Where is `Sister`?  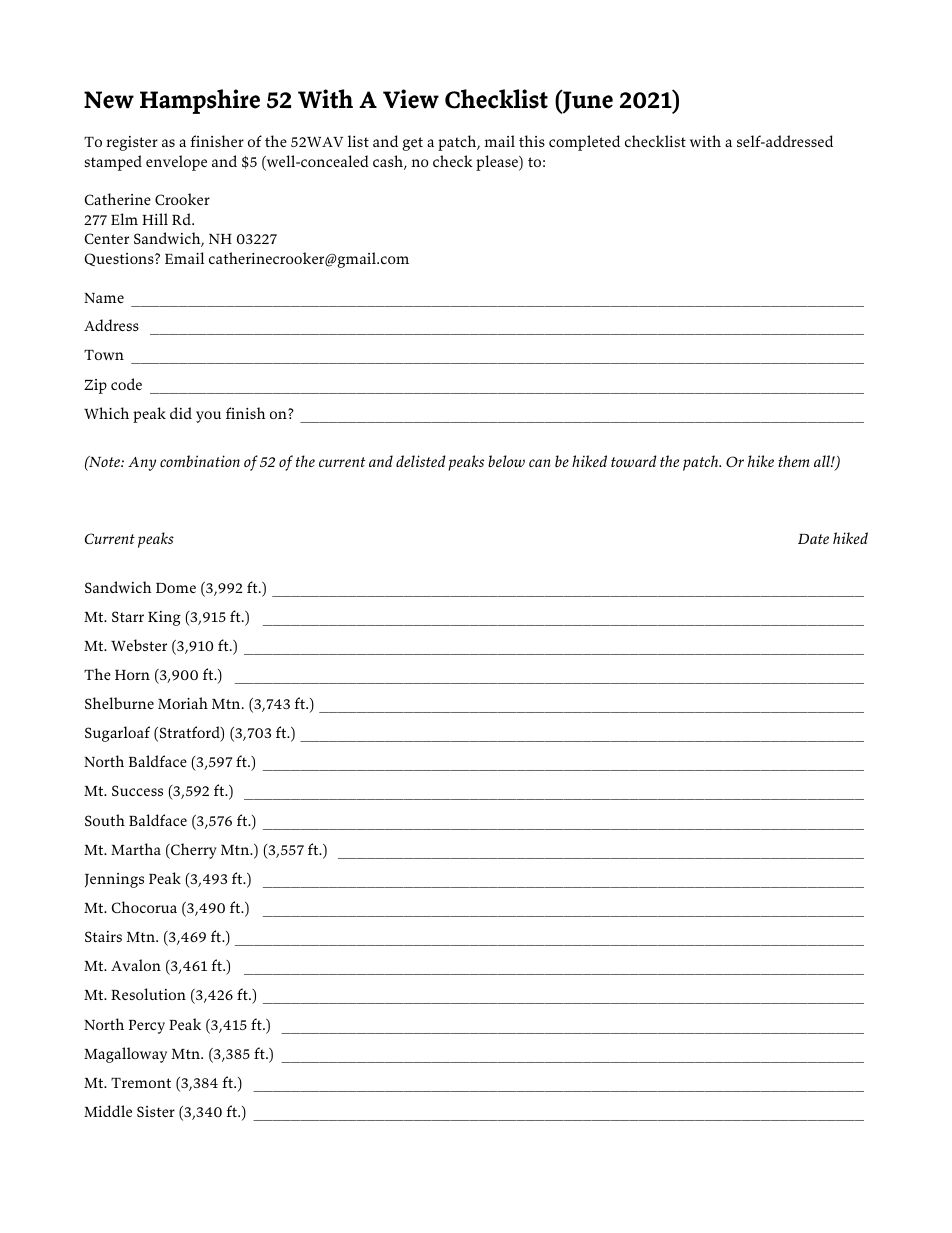
Sister is located at coordinates (156, 1111).
